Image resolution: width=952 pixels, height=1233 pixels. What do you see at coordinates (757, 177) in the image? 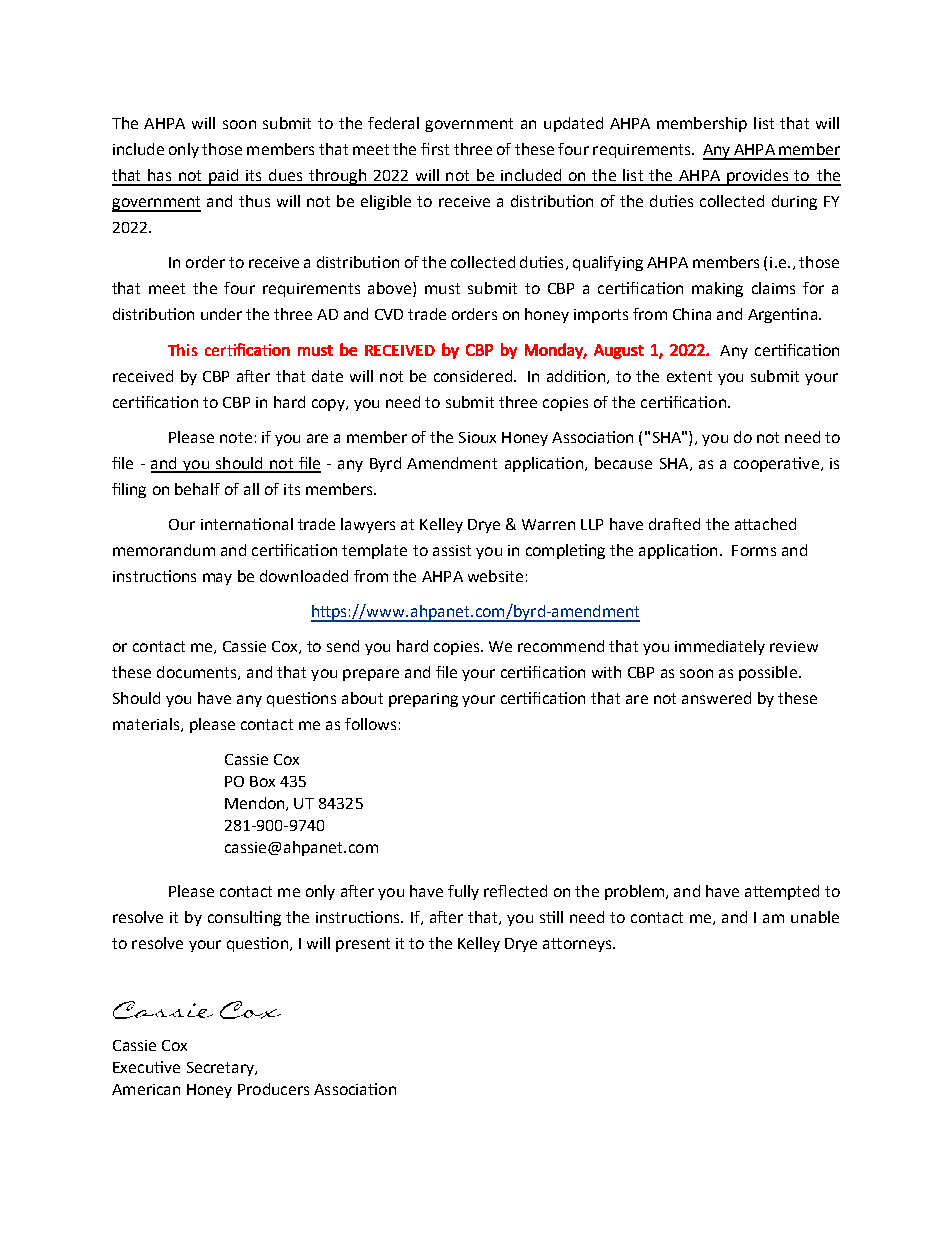
I see `provides` at bounding box center [757, 177].
